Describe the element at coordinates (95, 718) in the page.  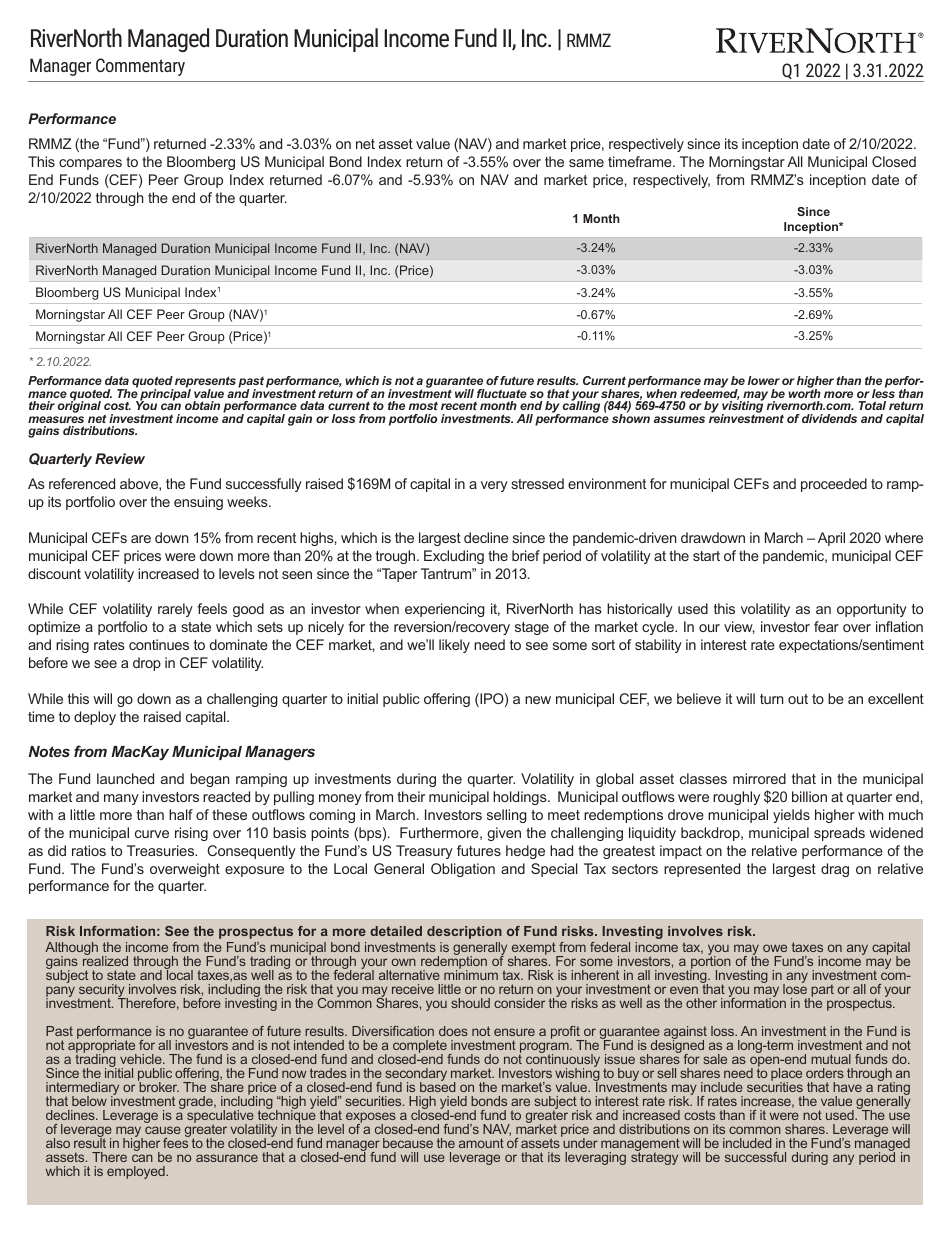
I see `deploy` at that location.
